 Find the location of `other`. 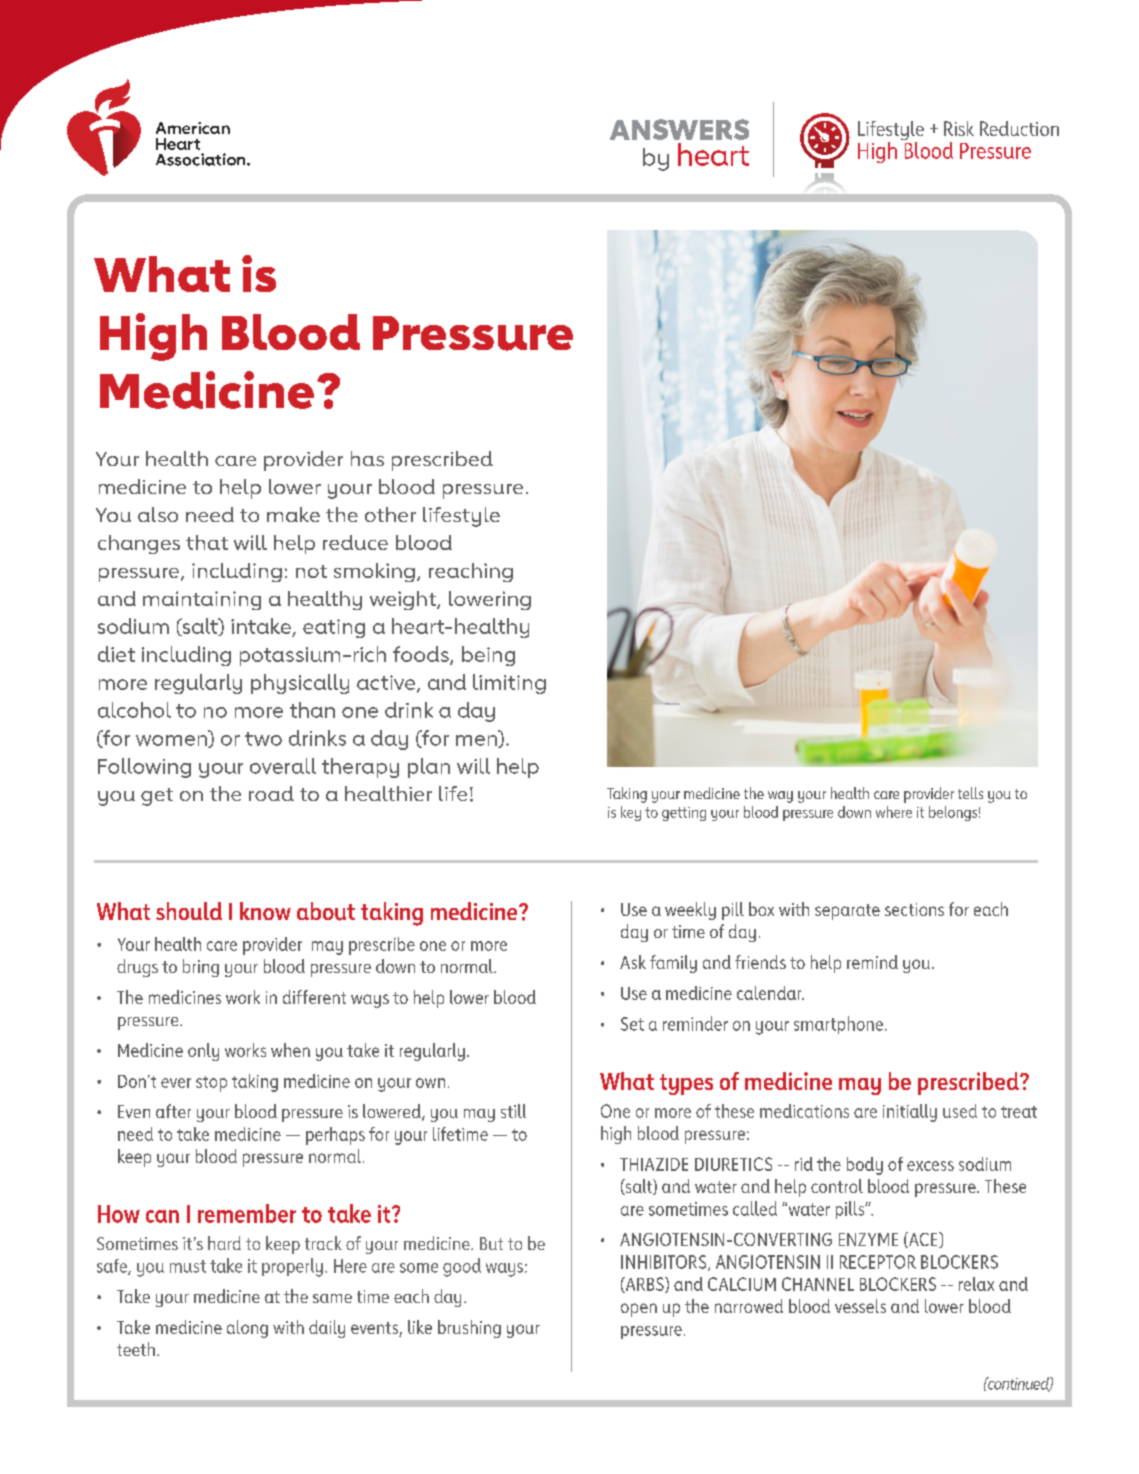

other is located at coordinates (390, 514).
